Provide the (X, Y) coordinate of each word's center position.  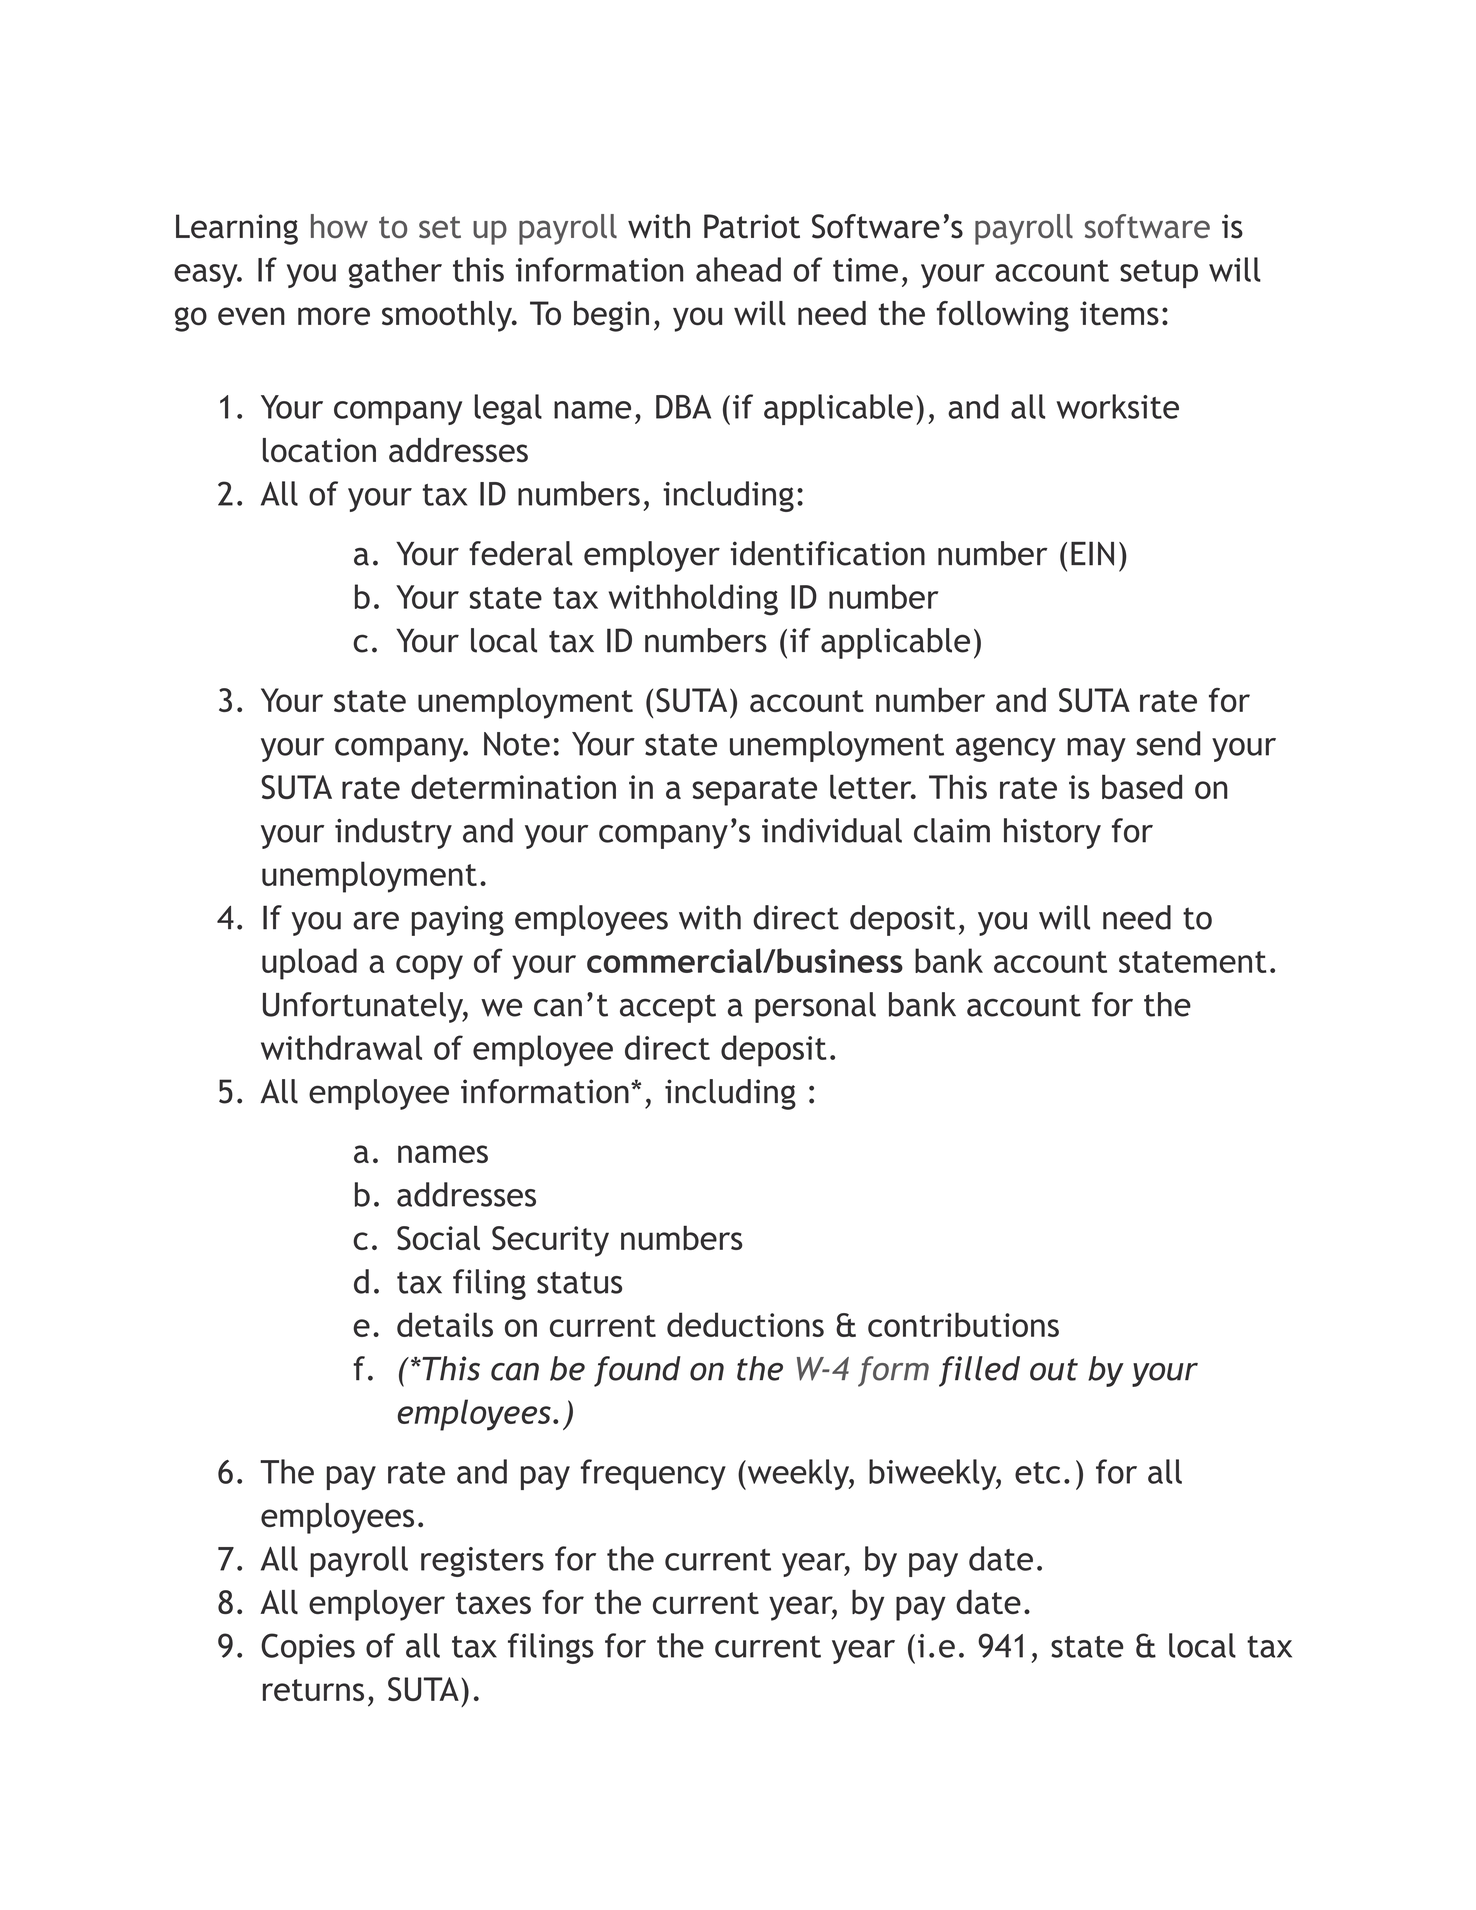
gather (395, 272)
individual (832, 830)
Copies (308, 1648)
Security (550, 1241)
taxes (493, 1603)
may (1096, 750)
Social (438, 1237)
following (1003, 316)
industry (393, 833)
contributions (963, 1324)
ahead (738, 269)
